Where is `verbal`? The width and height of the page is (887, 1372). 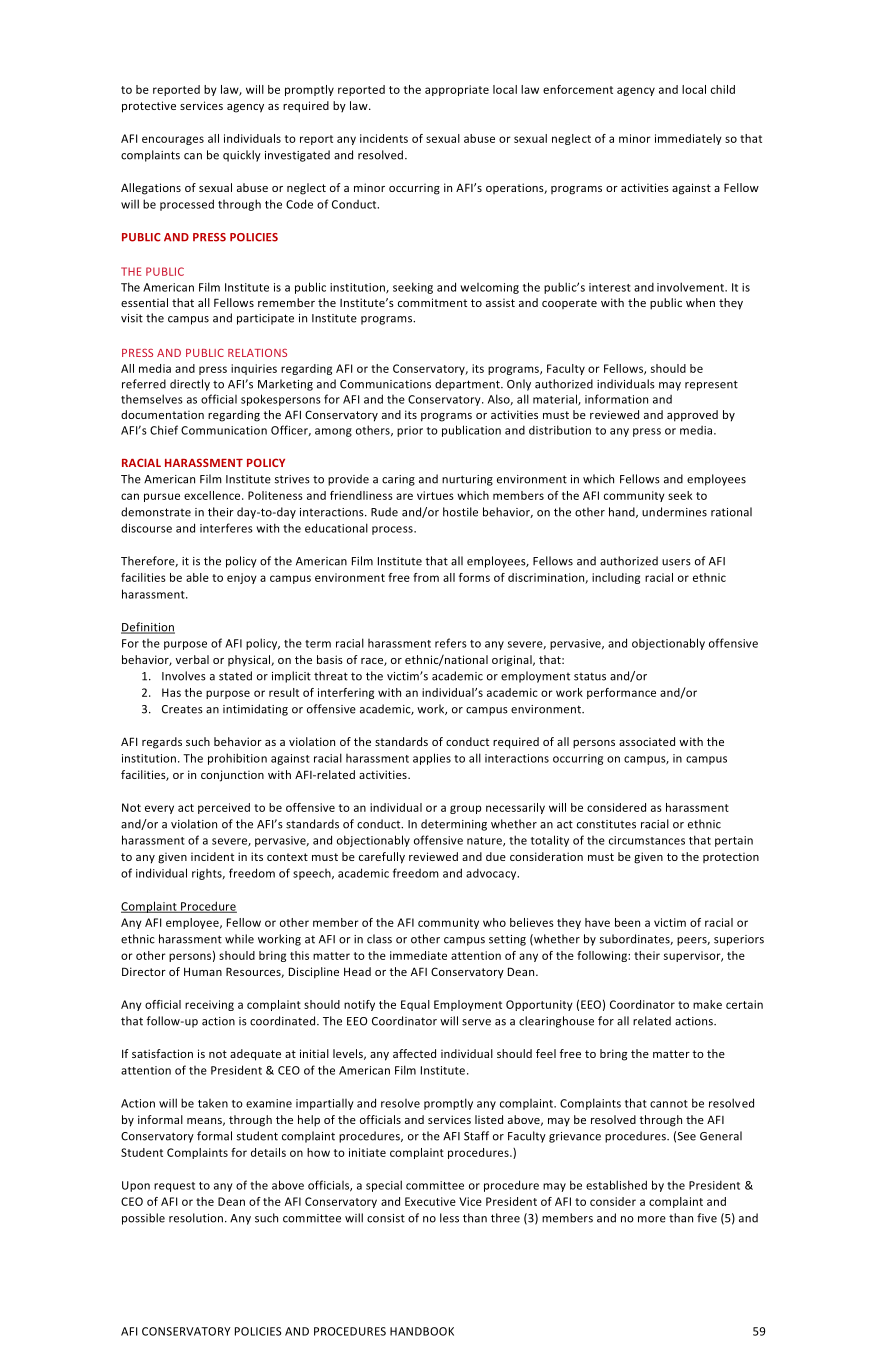
verbal is located at coordinates (192, 659).
